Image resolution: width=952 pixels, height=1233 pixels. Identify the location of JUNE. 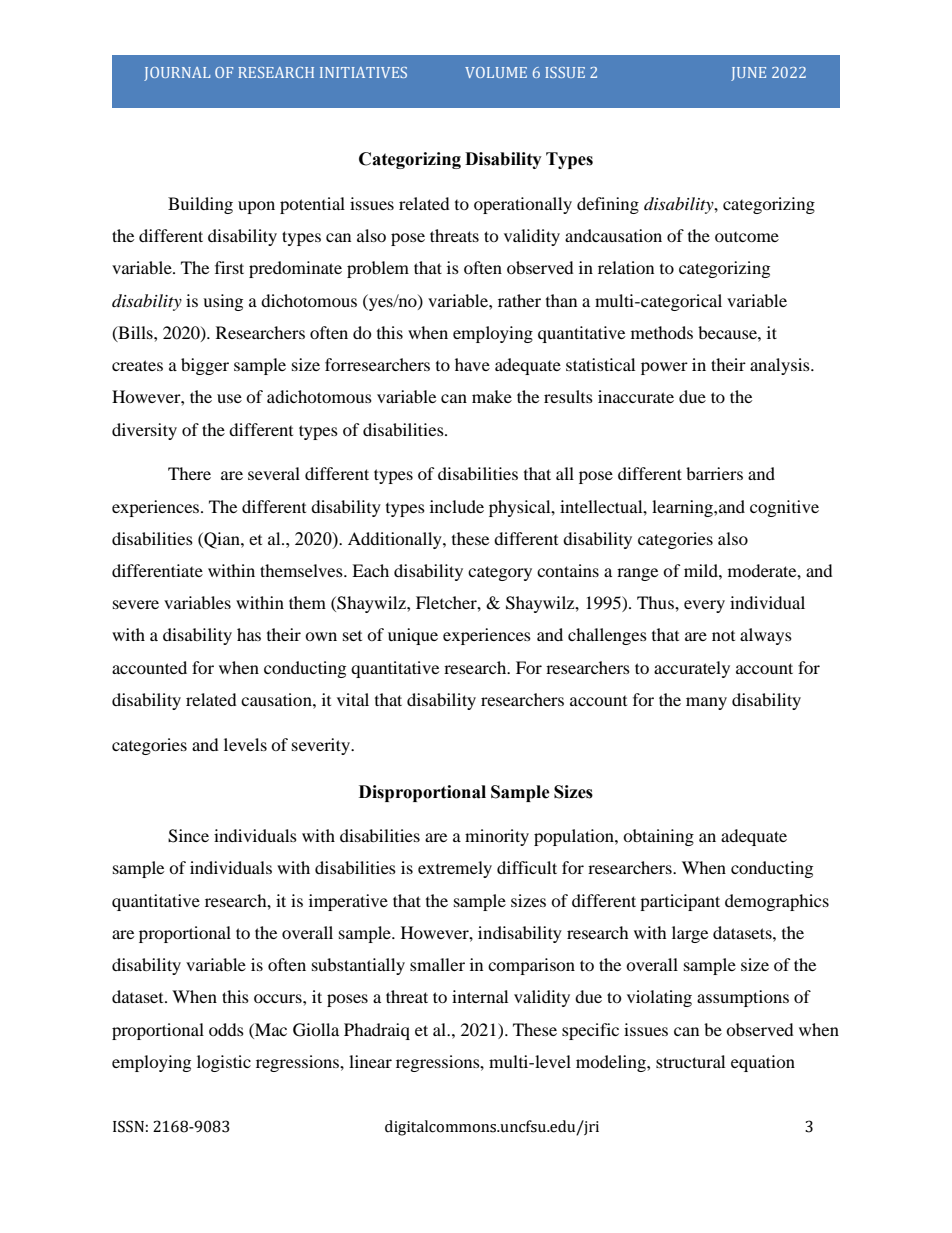
(748, 74).
